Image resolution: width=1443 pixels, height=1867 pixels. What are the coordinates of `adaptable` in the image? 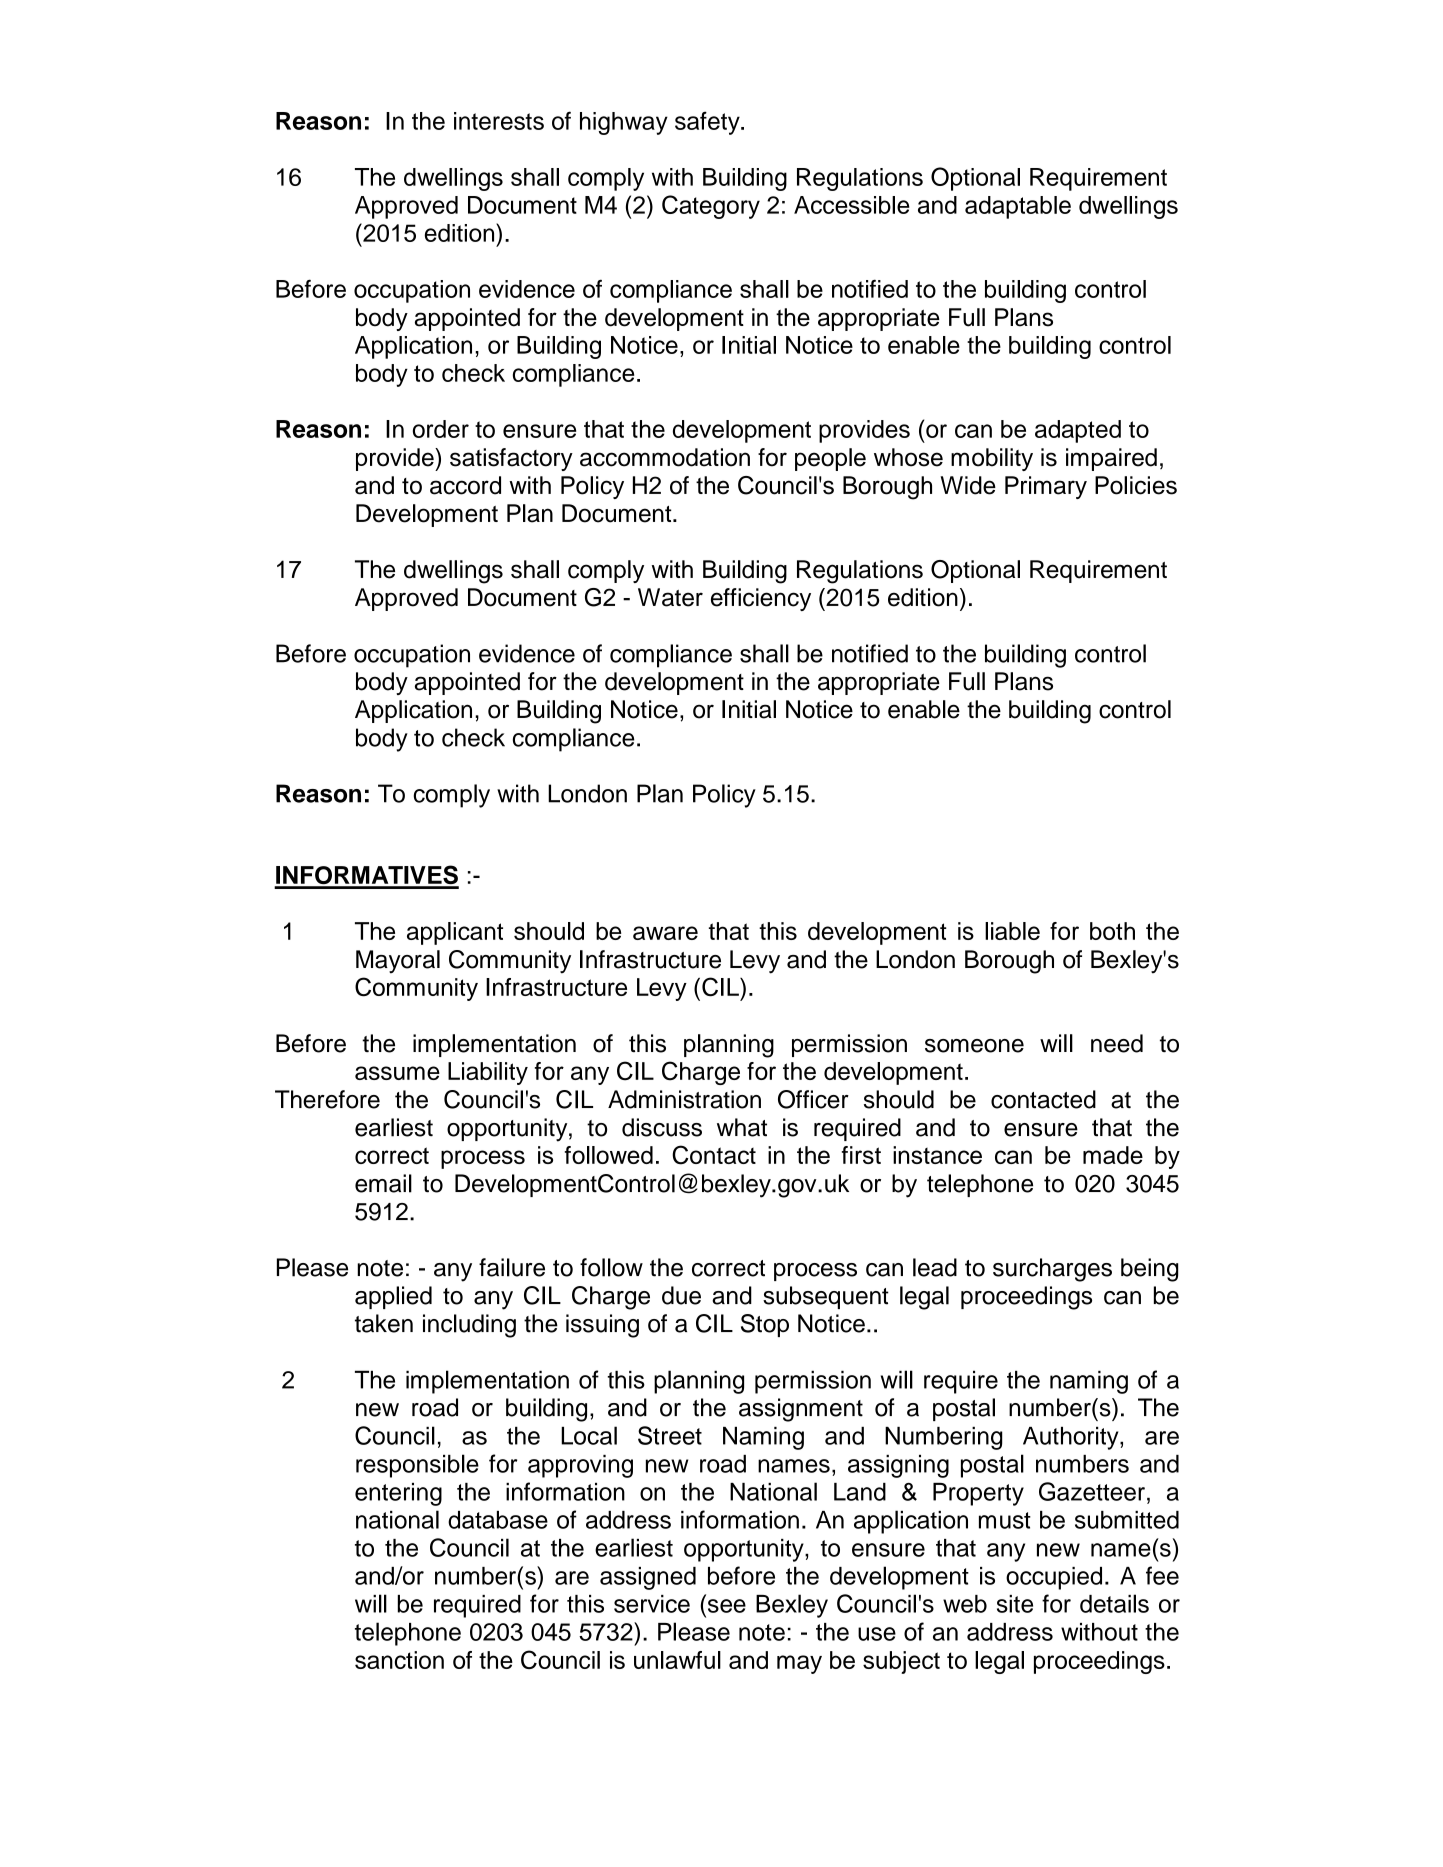 It's located at (1018, 207).
